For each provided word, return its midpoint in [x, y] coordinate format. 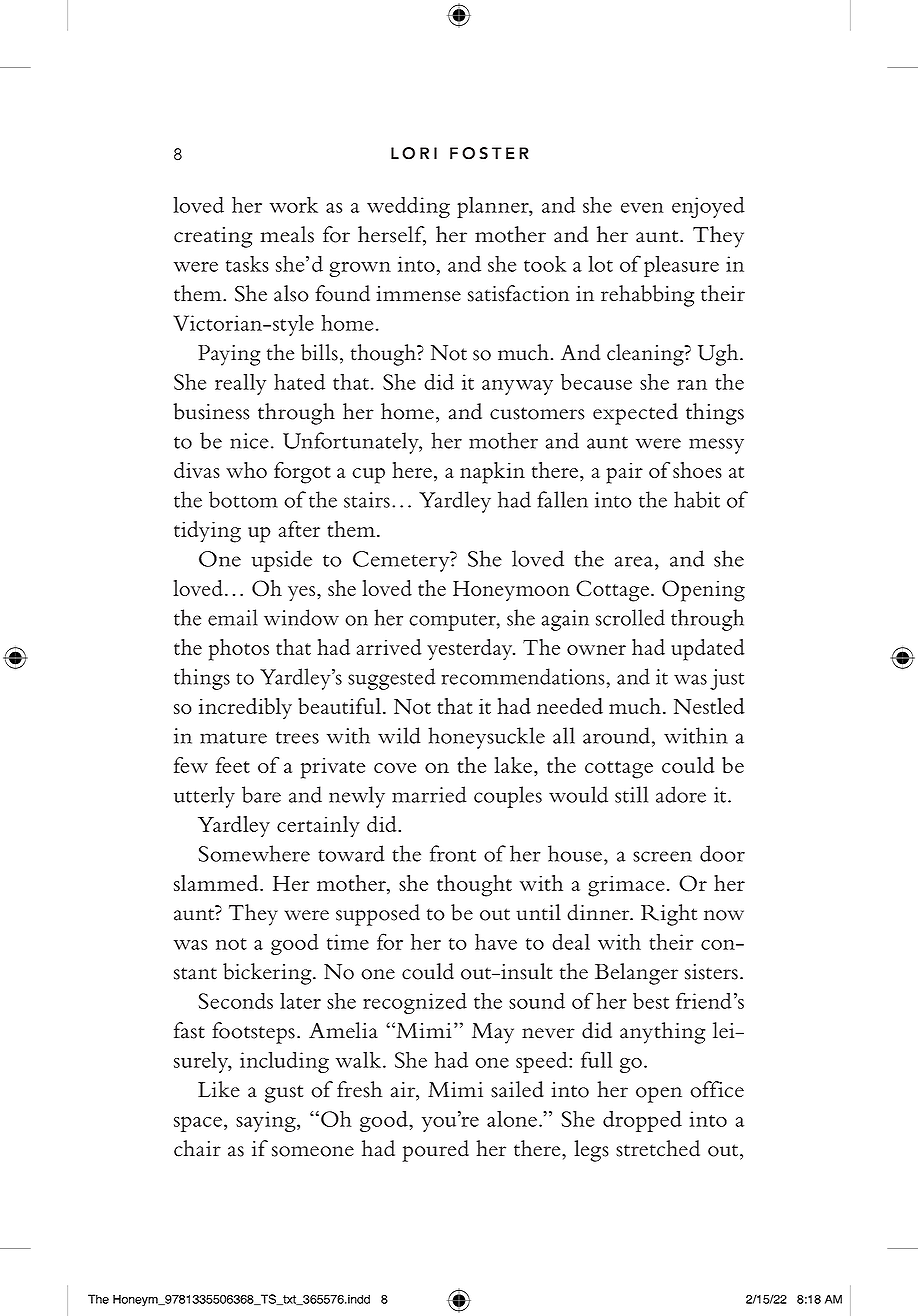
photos [239, 650]
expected [635, 414]
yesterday [471, 649]
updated [708, 650]
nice [249, 441]
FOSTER [489, 153]
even [642, 208]
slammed [217, 883]
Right [669, 915]
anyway [517, 387]
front [453, 853]
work [294, 204]
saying [267, 1121]
